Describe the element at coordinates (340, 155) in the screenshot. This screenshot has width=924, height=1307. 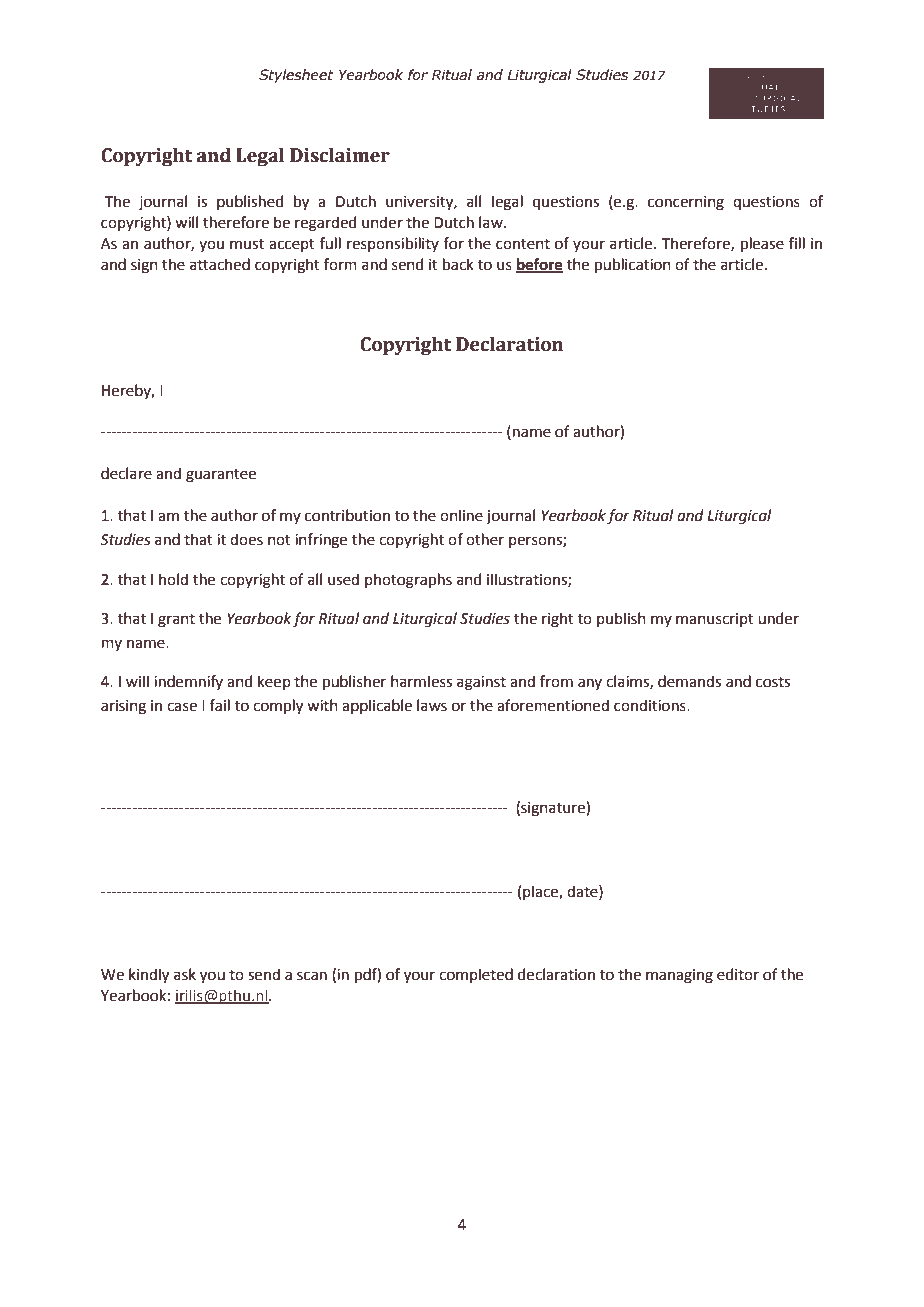
I see `Disclaimer` at that location.
